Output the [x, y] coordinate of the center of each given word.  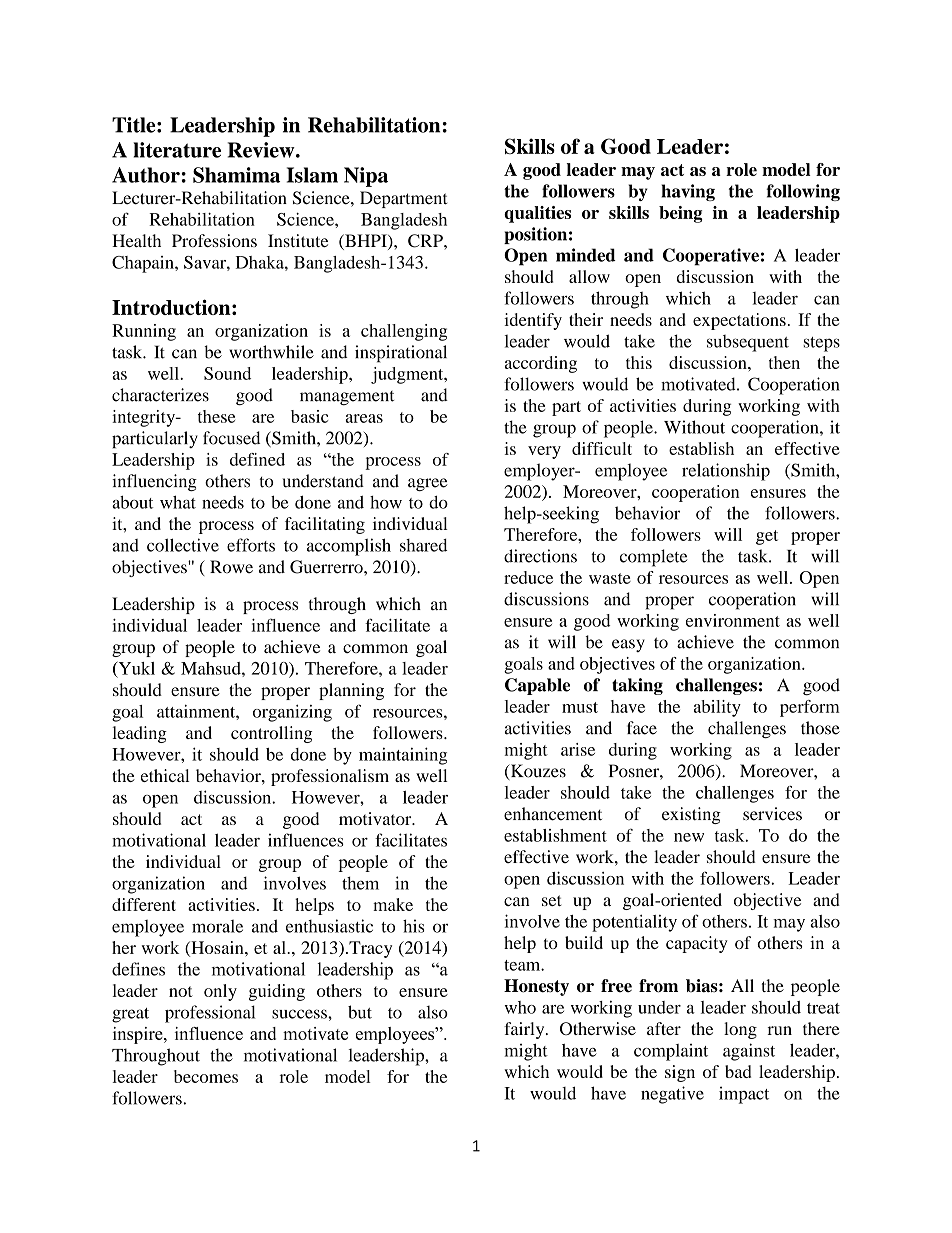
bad [738, 1071]
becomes [206, 1076]
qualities [537, 214]
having [688, 192]
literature [177, 150]
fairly [525, 1030]
